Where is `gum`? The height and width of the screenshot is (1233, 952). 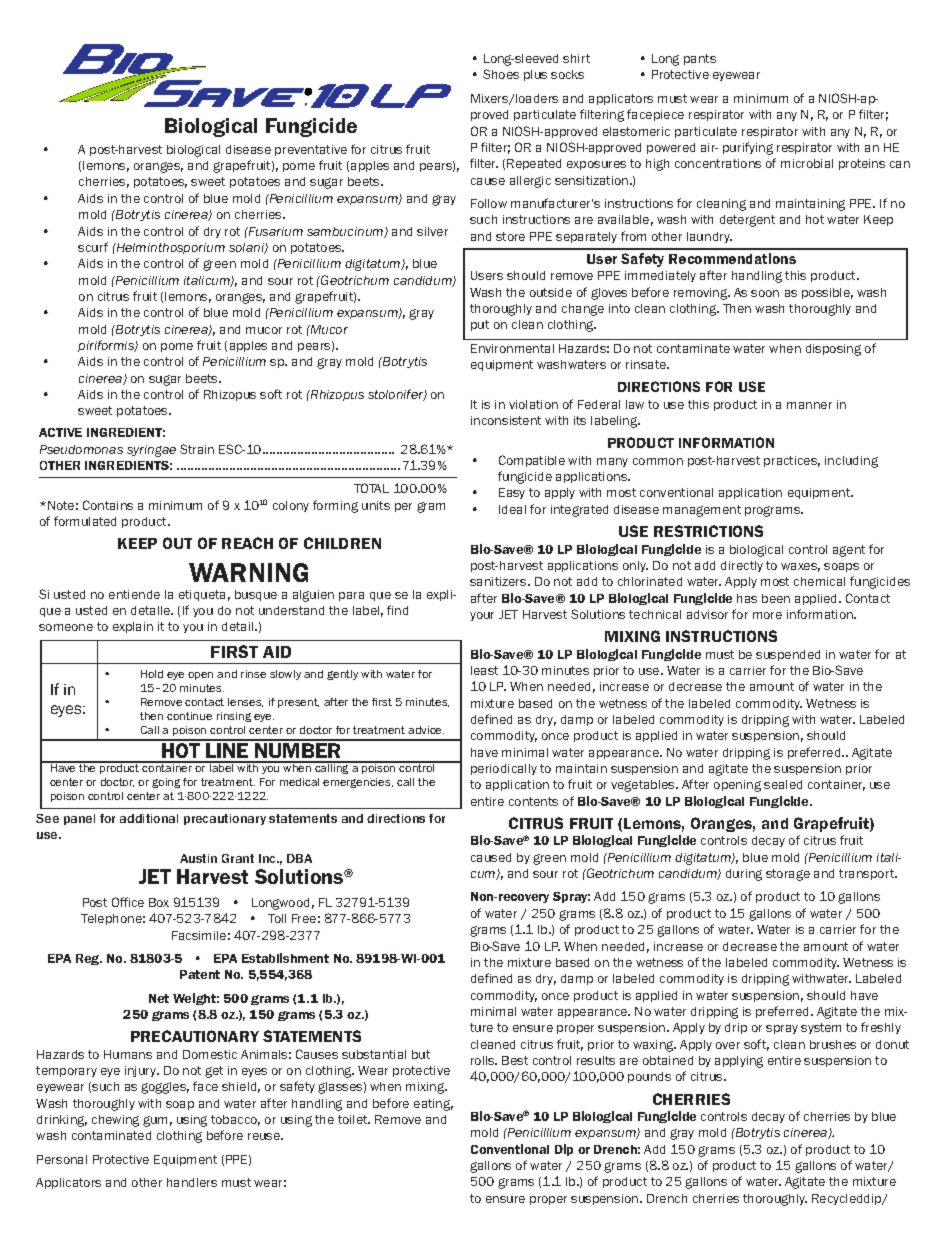
gum is located at coordinates (155, 1121).
